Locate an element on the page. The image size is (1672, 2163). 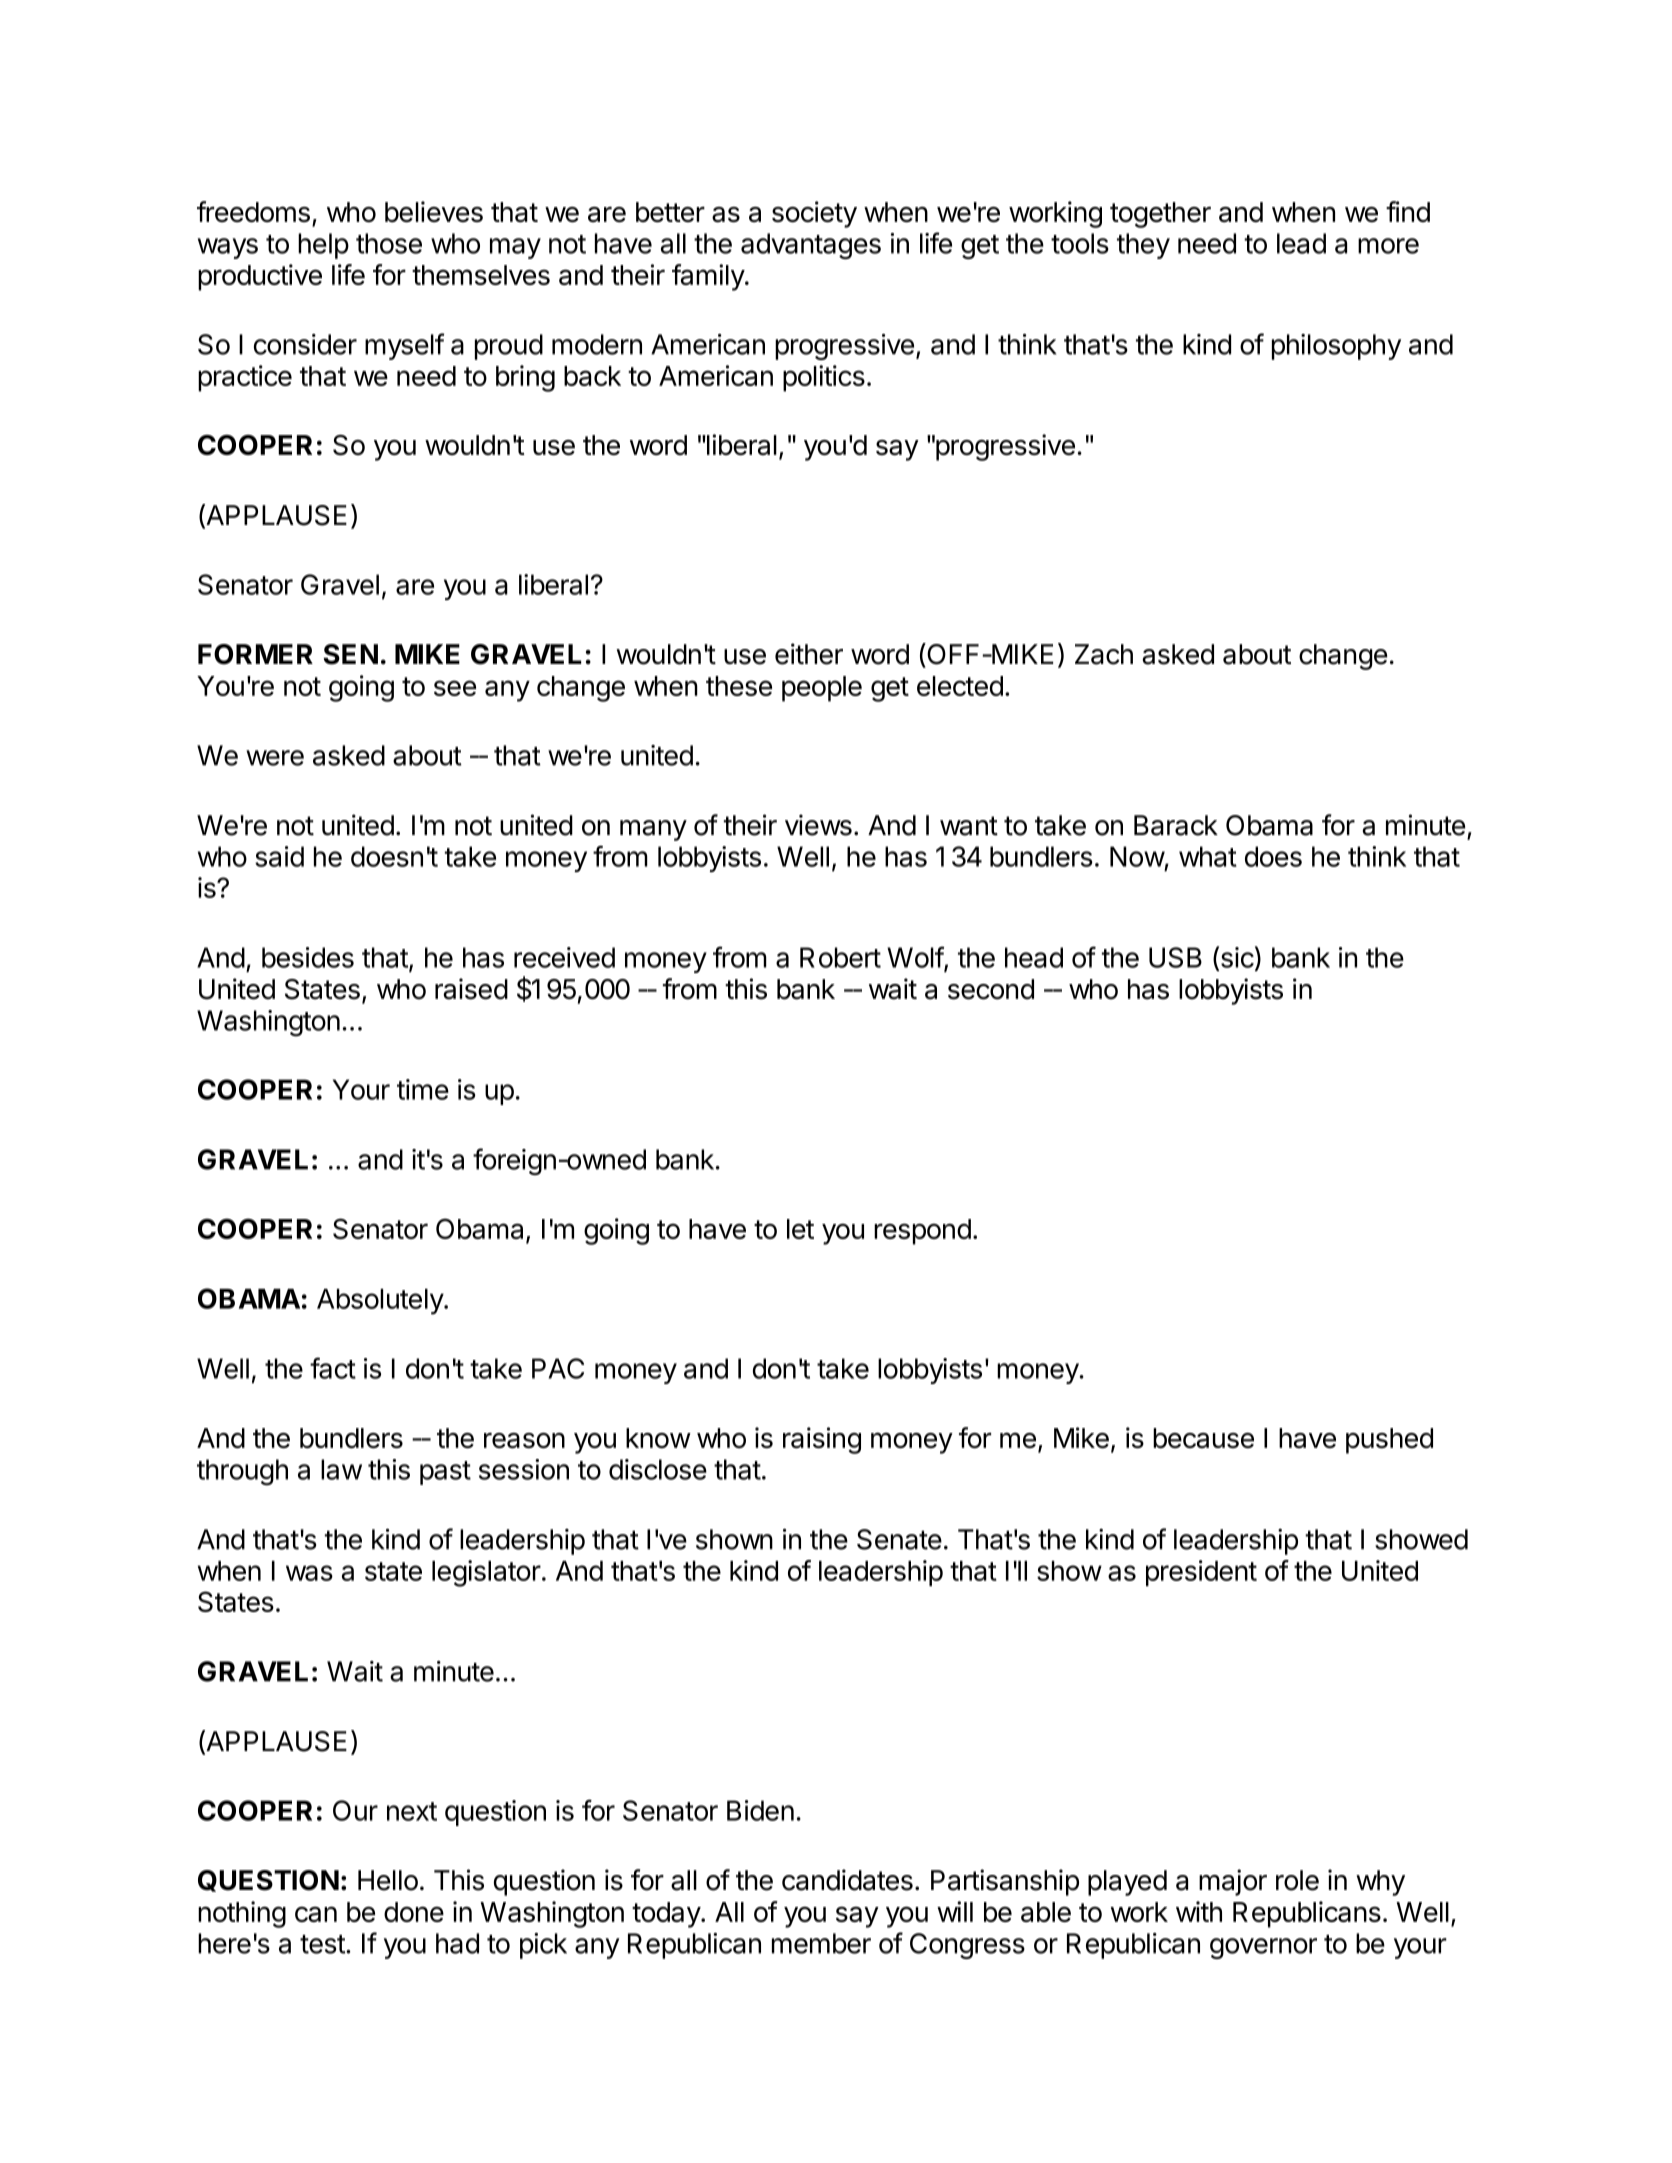
see is located at coordinates (455, 688).
